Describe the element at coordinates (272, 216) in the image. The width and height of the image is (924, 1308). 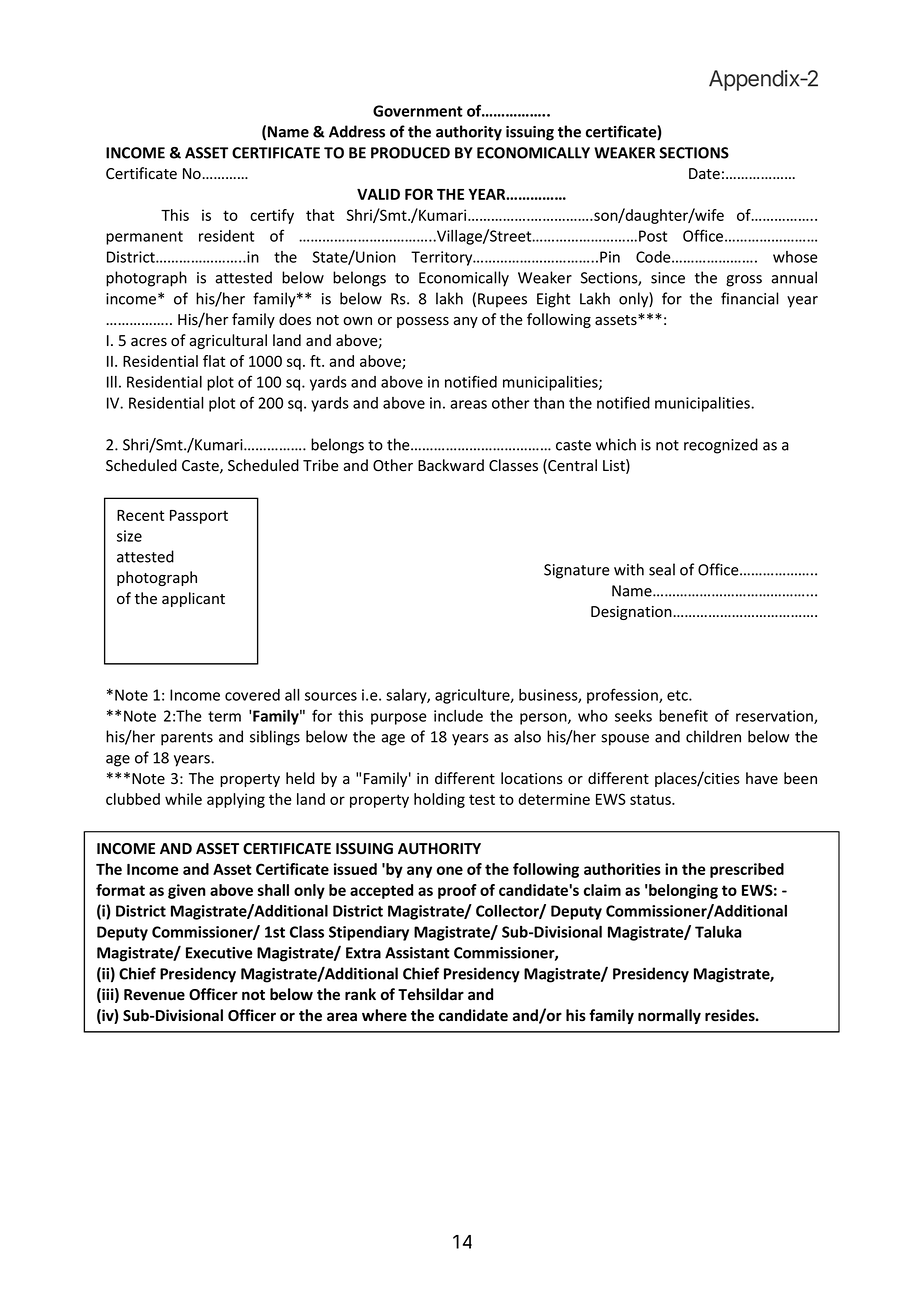
I see `certify` at that location.
